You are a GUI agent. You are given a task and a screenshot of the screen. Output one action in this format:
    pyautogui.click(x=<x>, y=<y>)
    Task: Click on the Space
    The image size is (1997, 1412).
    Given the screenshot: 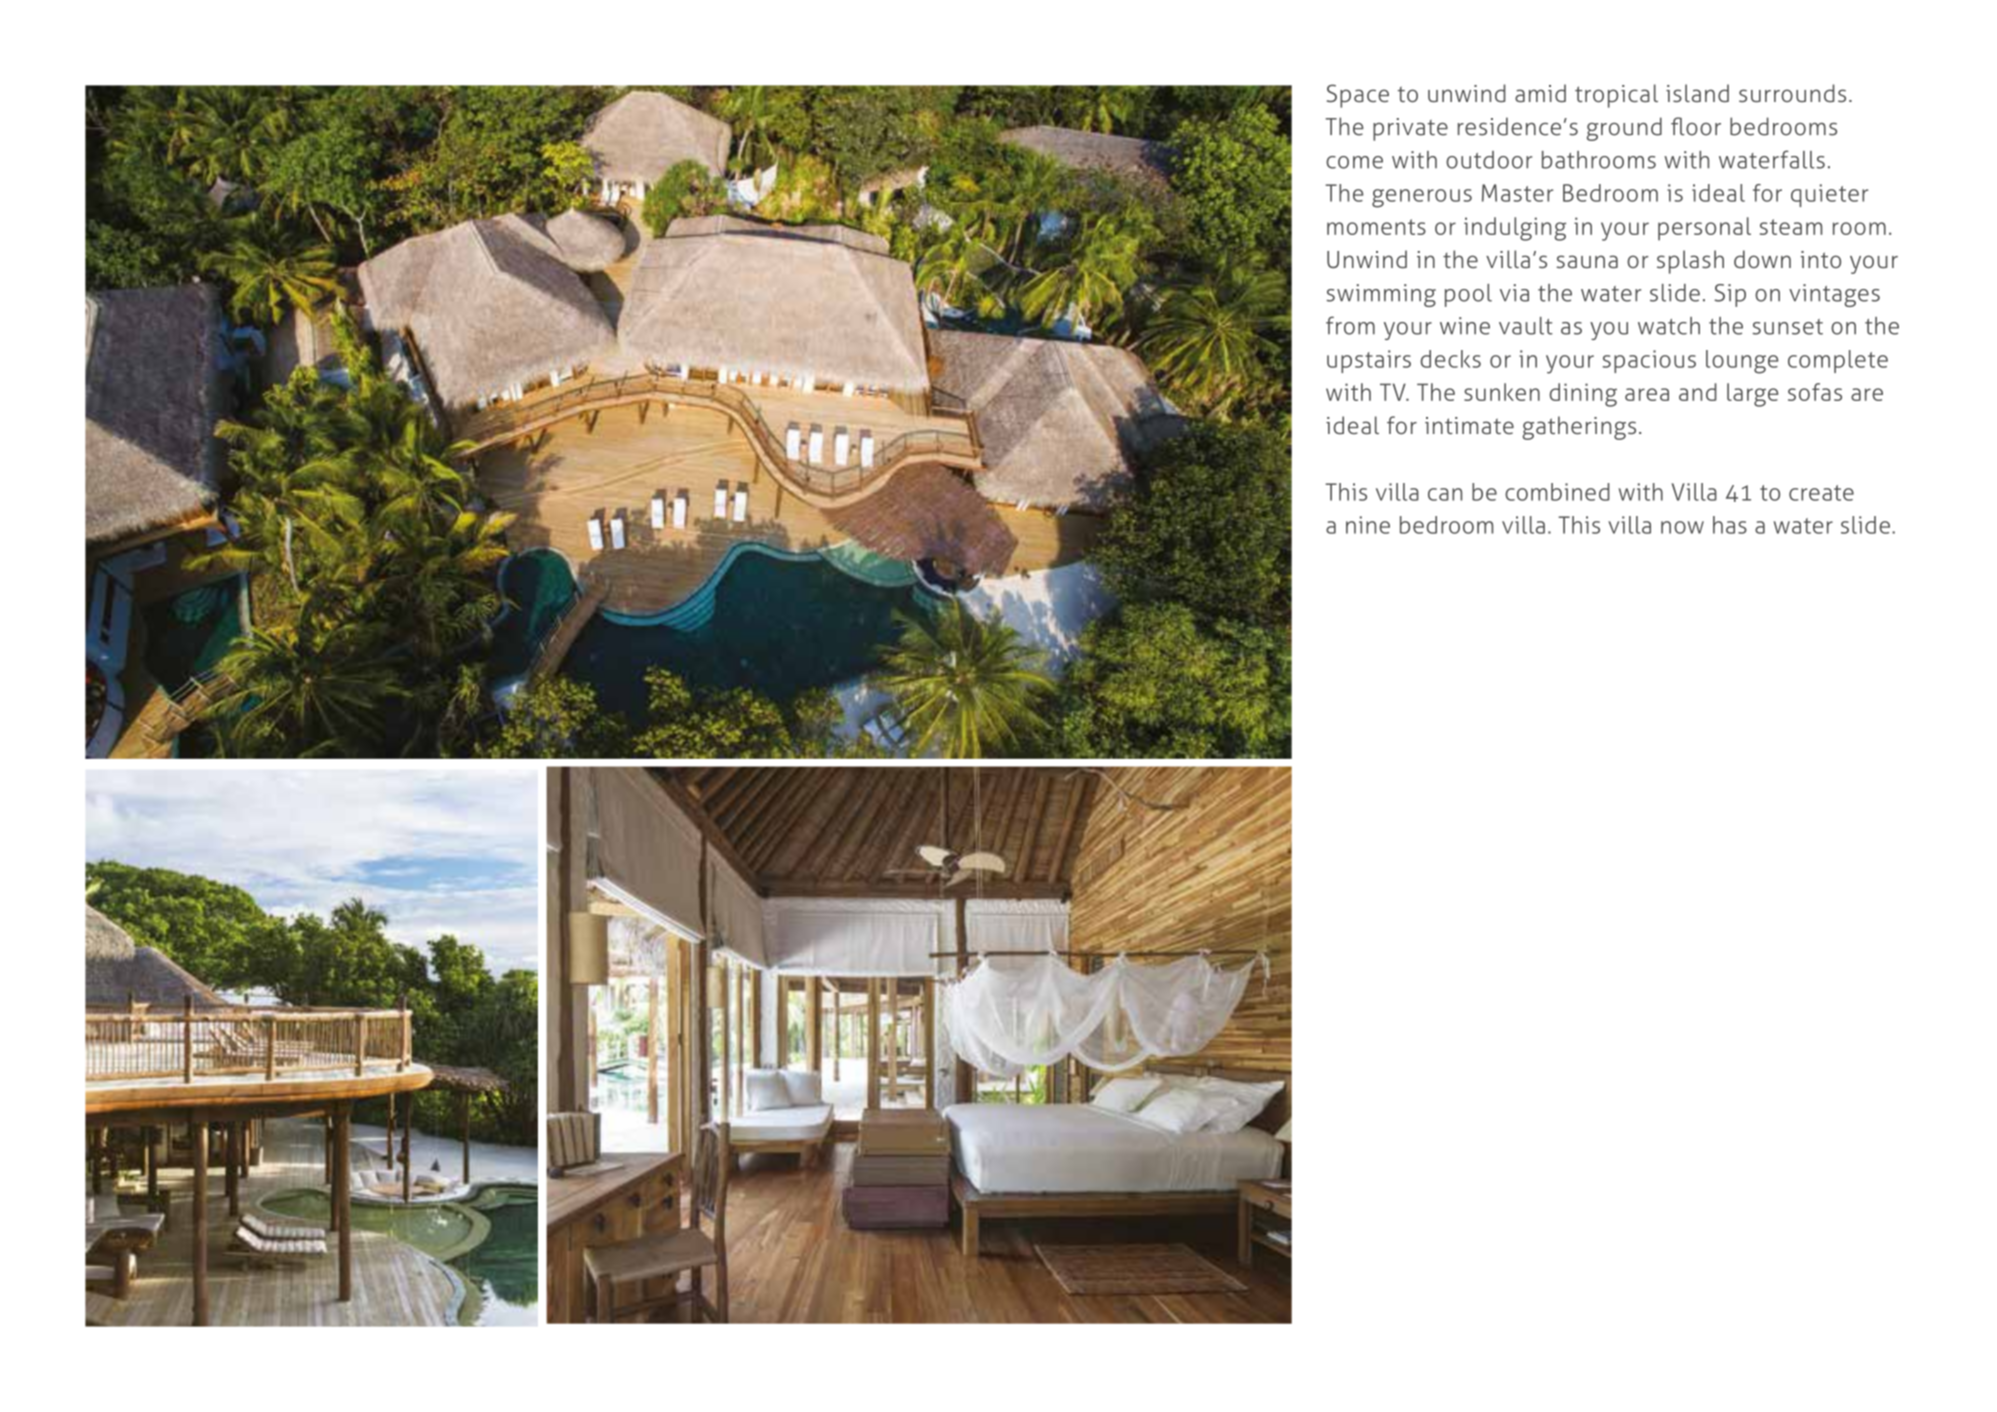 What is the action you would take?
    pyautogui.click(x=1358, y=96)
